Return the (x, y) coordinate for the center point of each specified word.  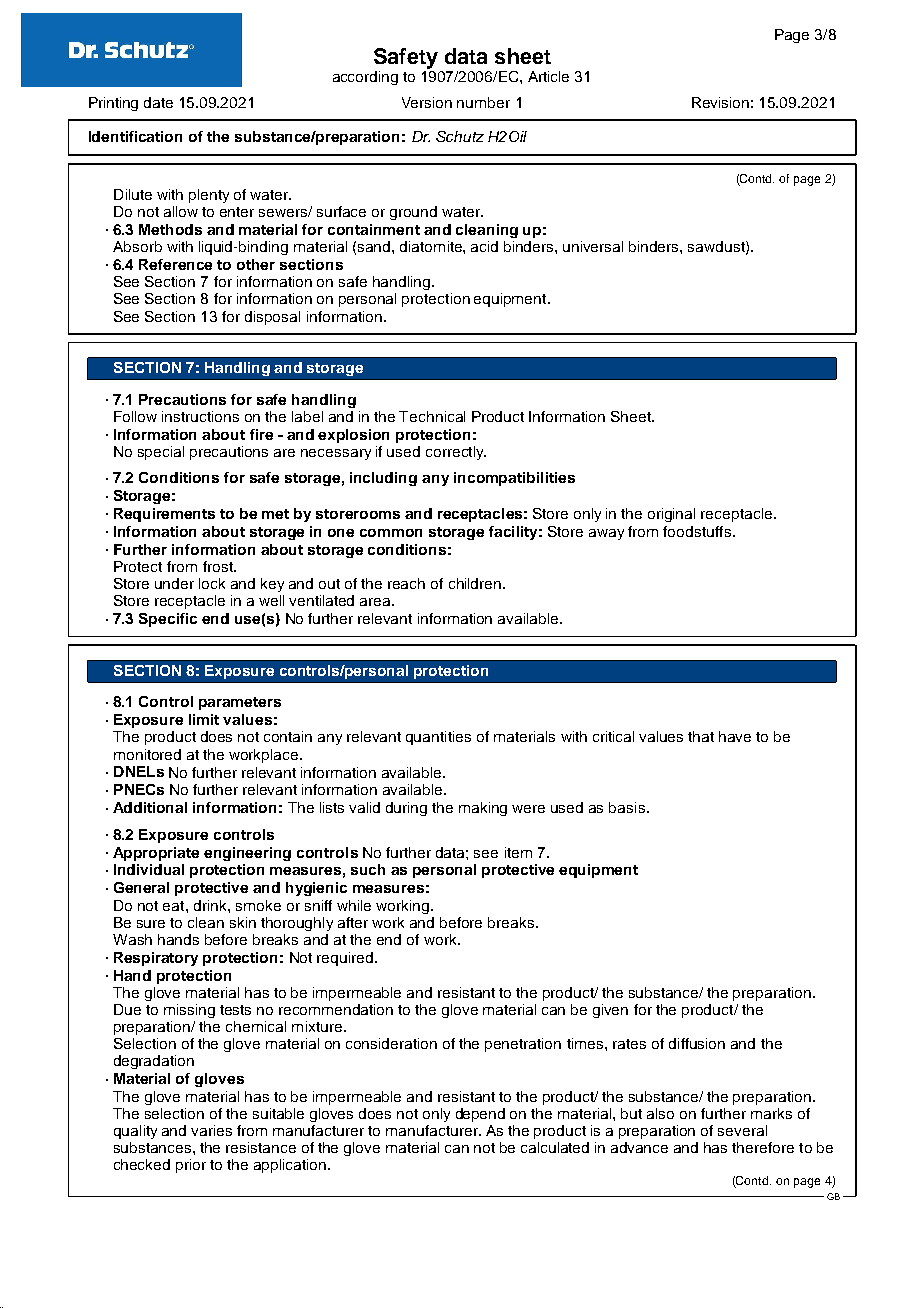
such (368, 869)
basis (627, 807)
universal (593, 246)
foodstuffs (697, 531)
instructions (200, 416)
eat (175, 906)
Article (548, 76)
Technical (432, 416)
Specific (168, 620)
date (158, 102)
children (475, 583)
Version (427, 102)
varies (211, 1130)
